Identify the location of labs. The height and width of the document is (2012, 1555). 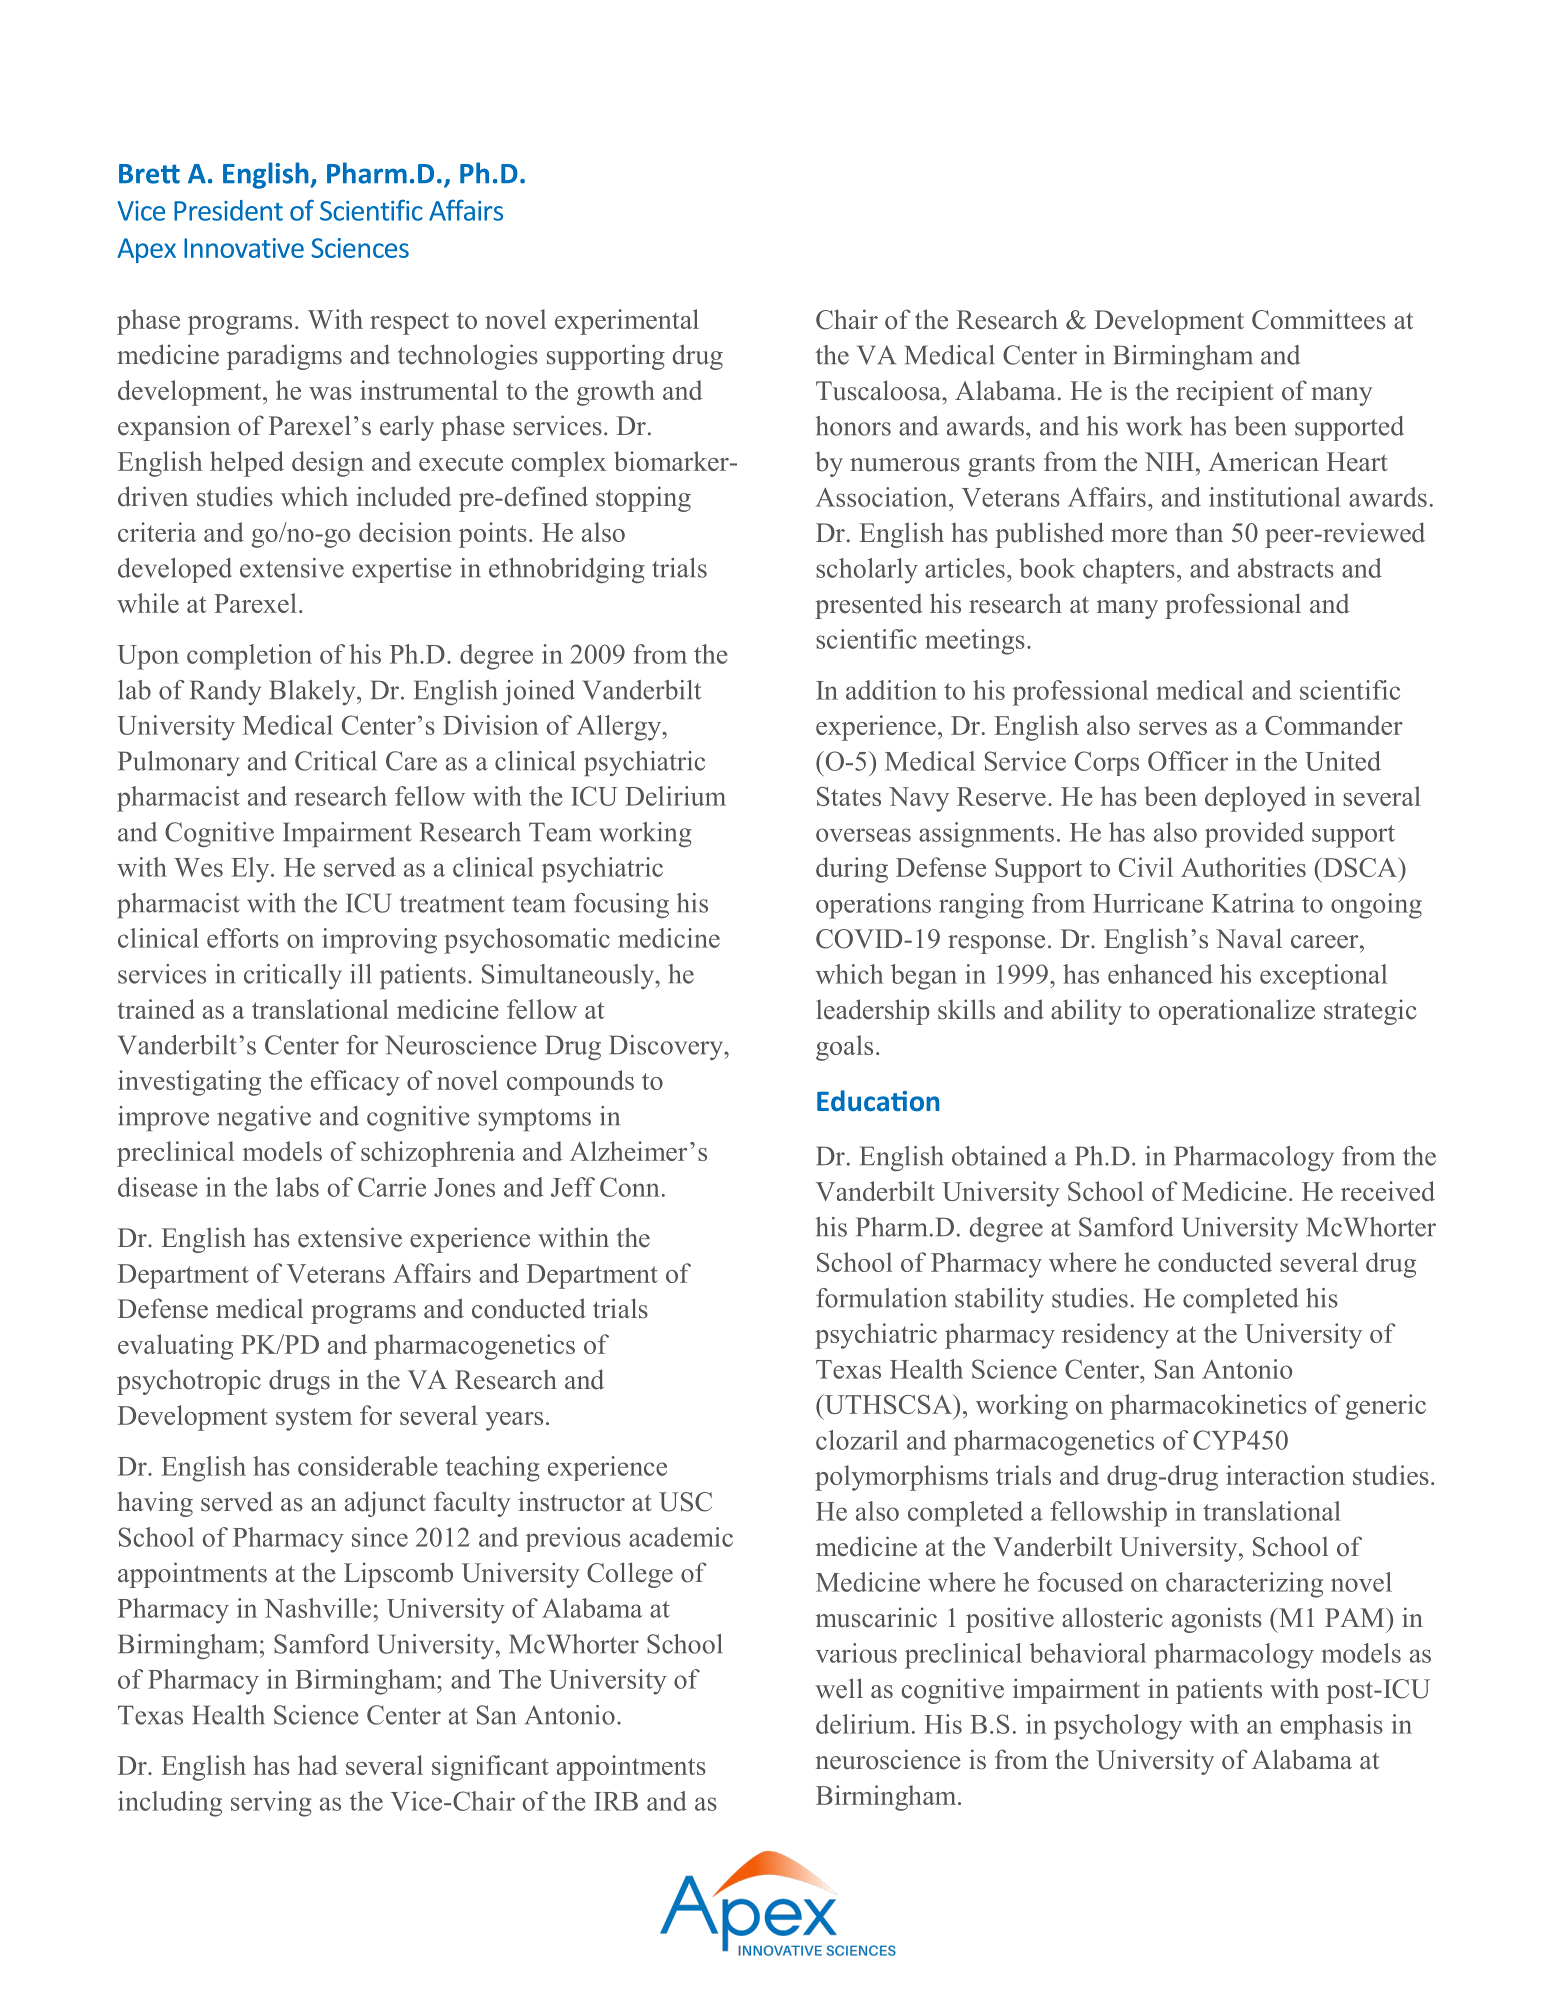
(297, 1187).
